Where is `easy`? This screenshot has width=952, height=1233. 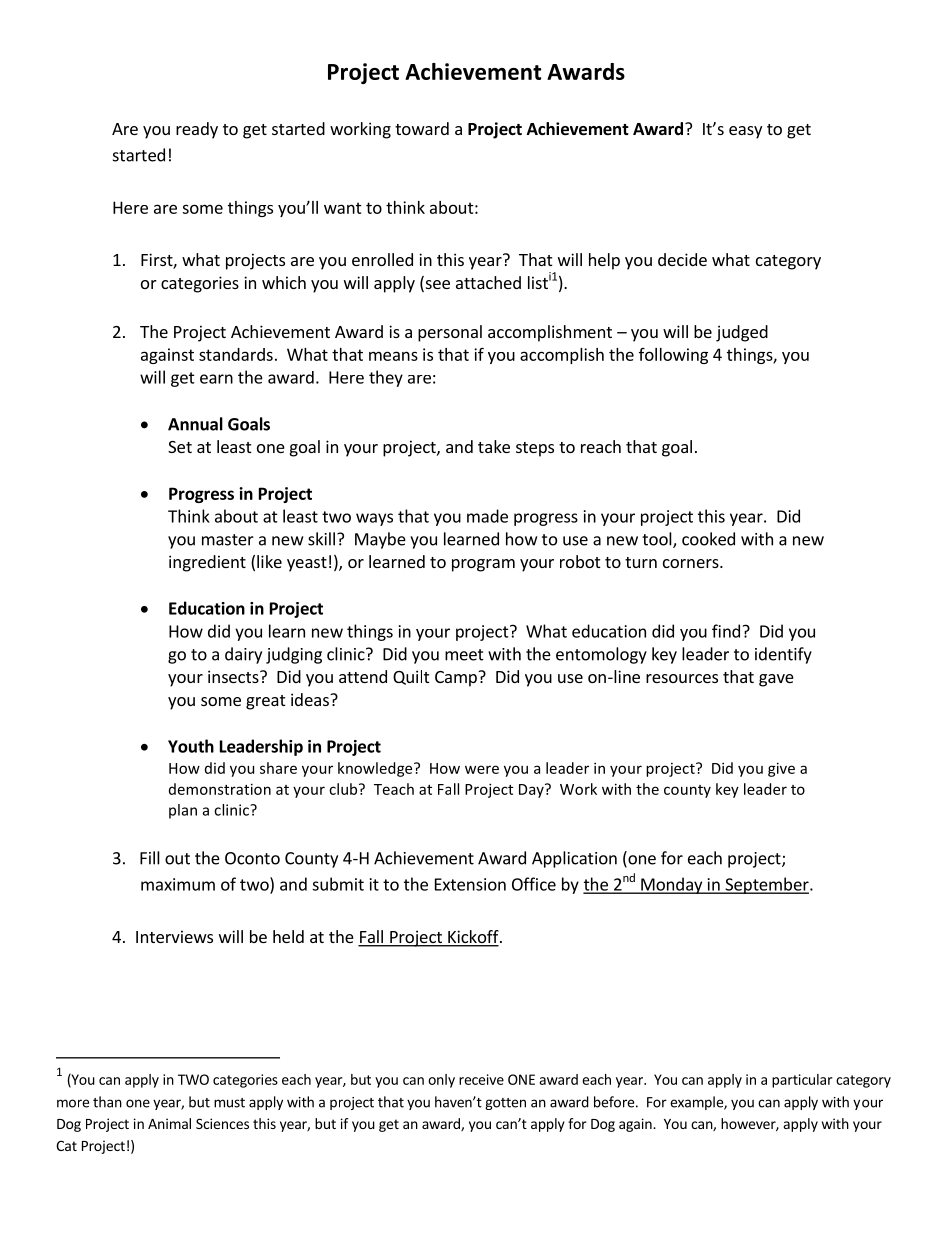
easy is located at coordinates (745, 132).
